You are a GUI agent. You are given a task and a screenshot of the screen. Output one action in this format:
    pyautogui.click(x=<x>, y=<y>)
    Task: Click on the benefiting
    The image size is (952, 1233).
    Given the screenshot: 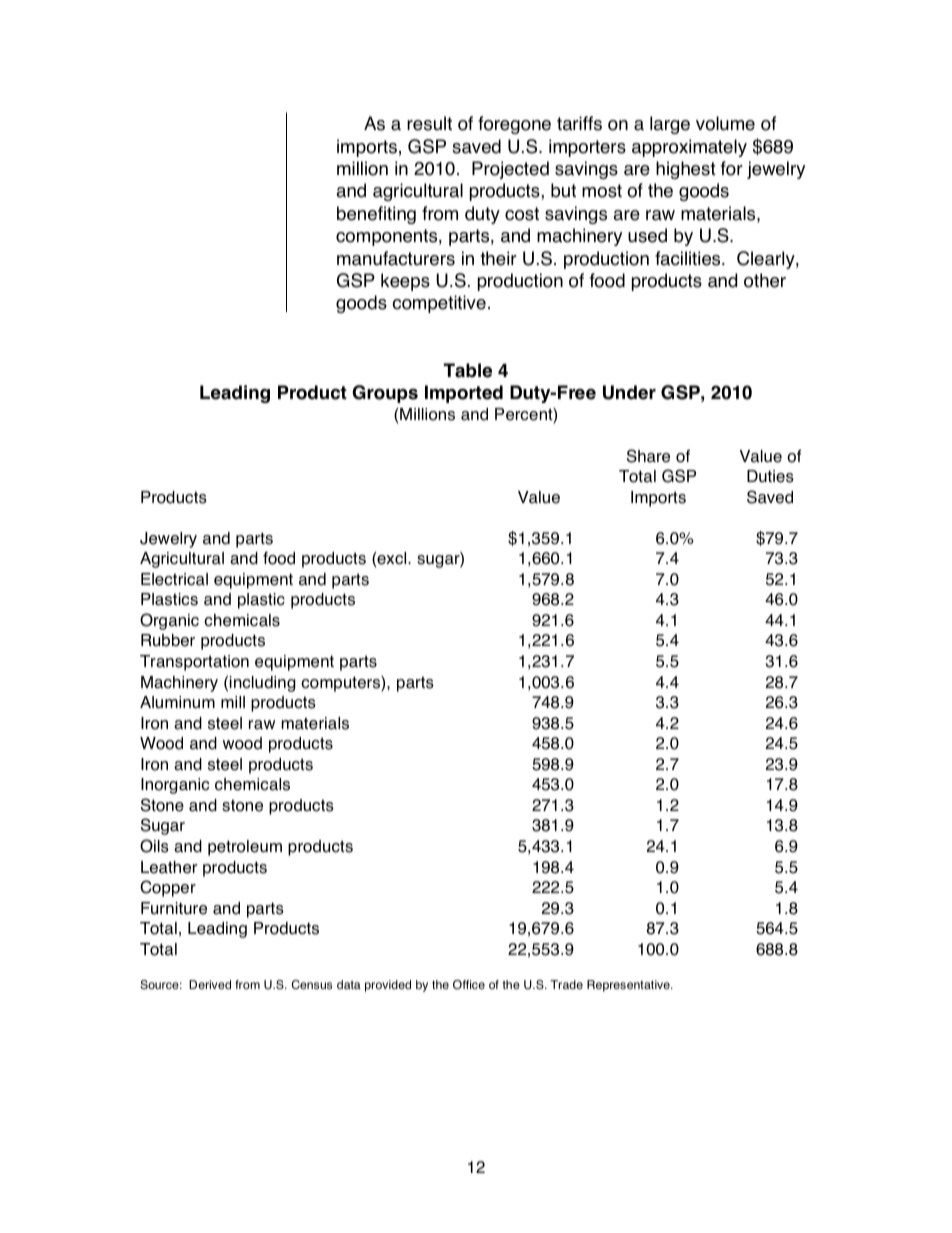 What is the action you would take?
    pyautogui.click(x=376, y=215)
